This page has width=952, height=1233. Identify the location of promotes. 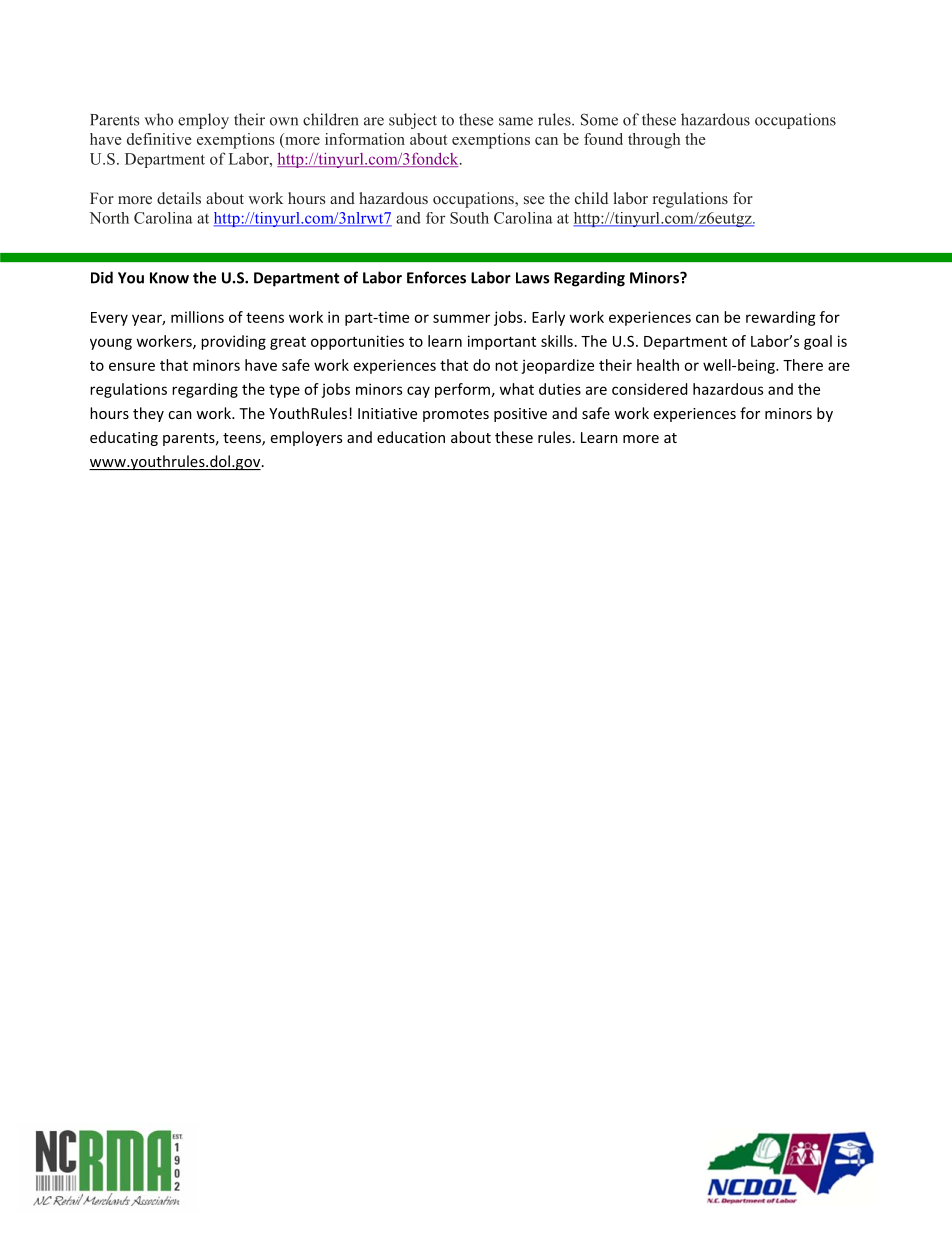
(456, 415).
